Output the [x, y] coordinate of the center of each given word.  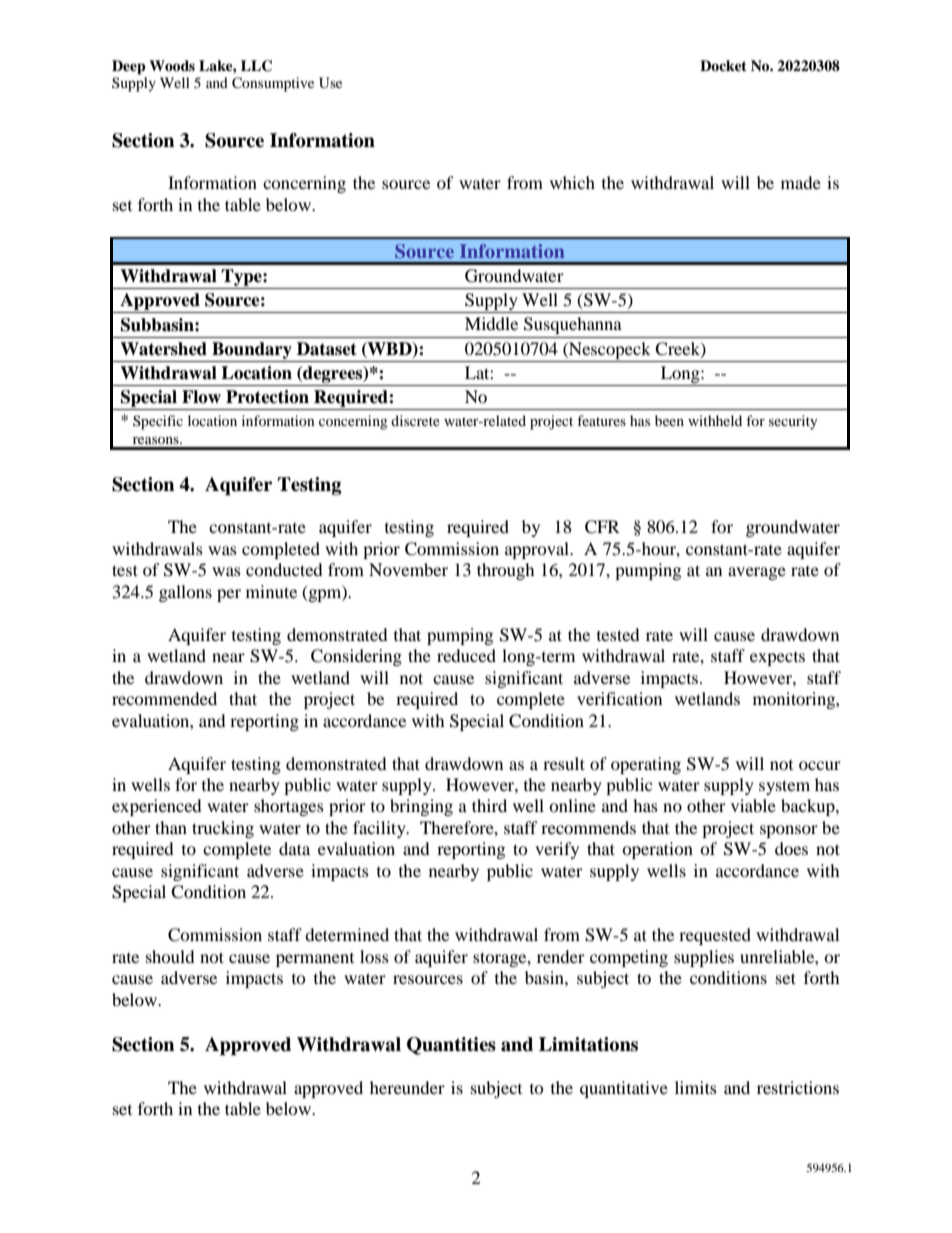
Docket [723, 65]
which [572, 182]
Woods [172, 66]
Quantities [451, 1046]
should [170, 956]
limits [696, 1087]
